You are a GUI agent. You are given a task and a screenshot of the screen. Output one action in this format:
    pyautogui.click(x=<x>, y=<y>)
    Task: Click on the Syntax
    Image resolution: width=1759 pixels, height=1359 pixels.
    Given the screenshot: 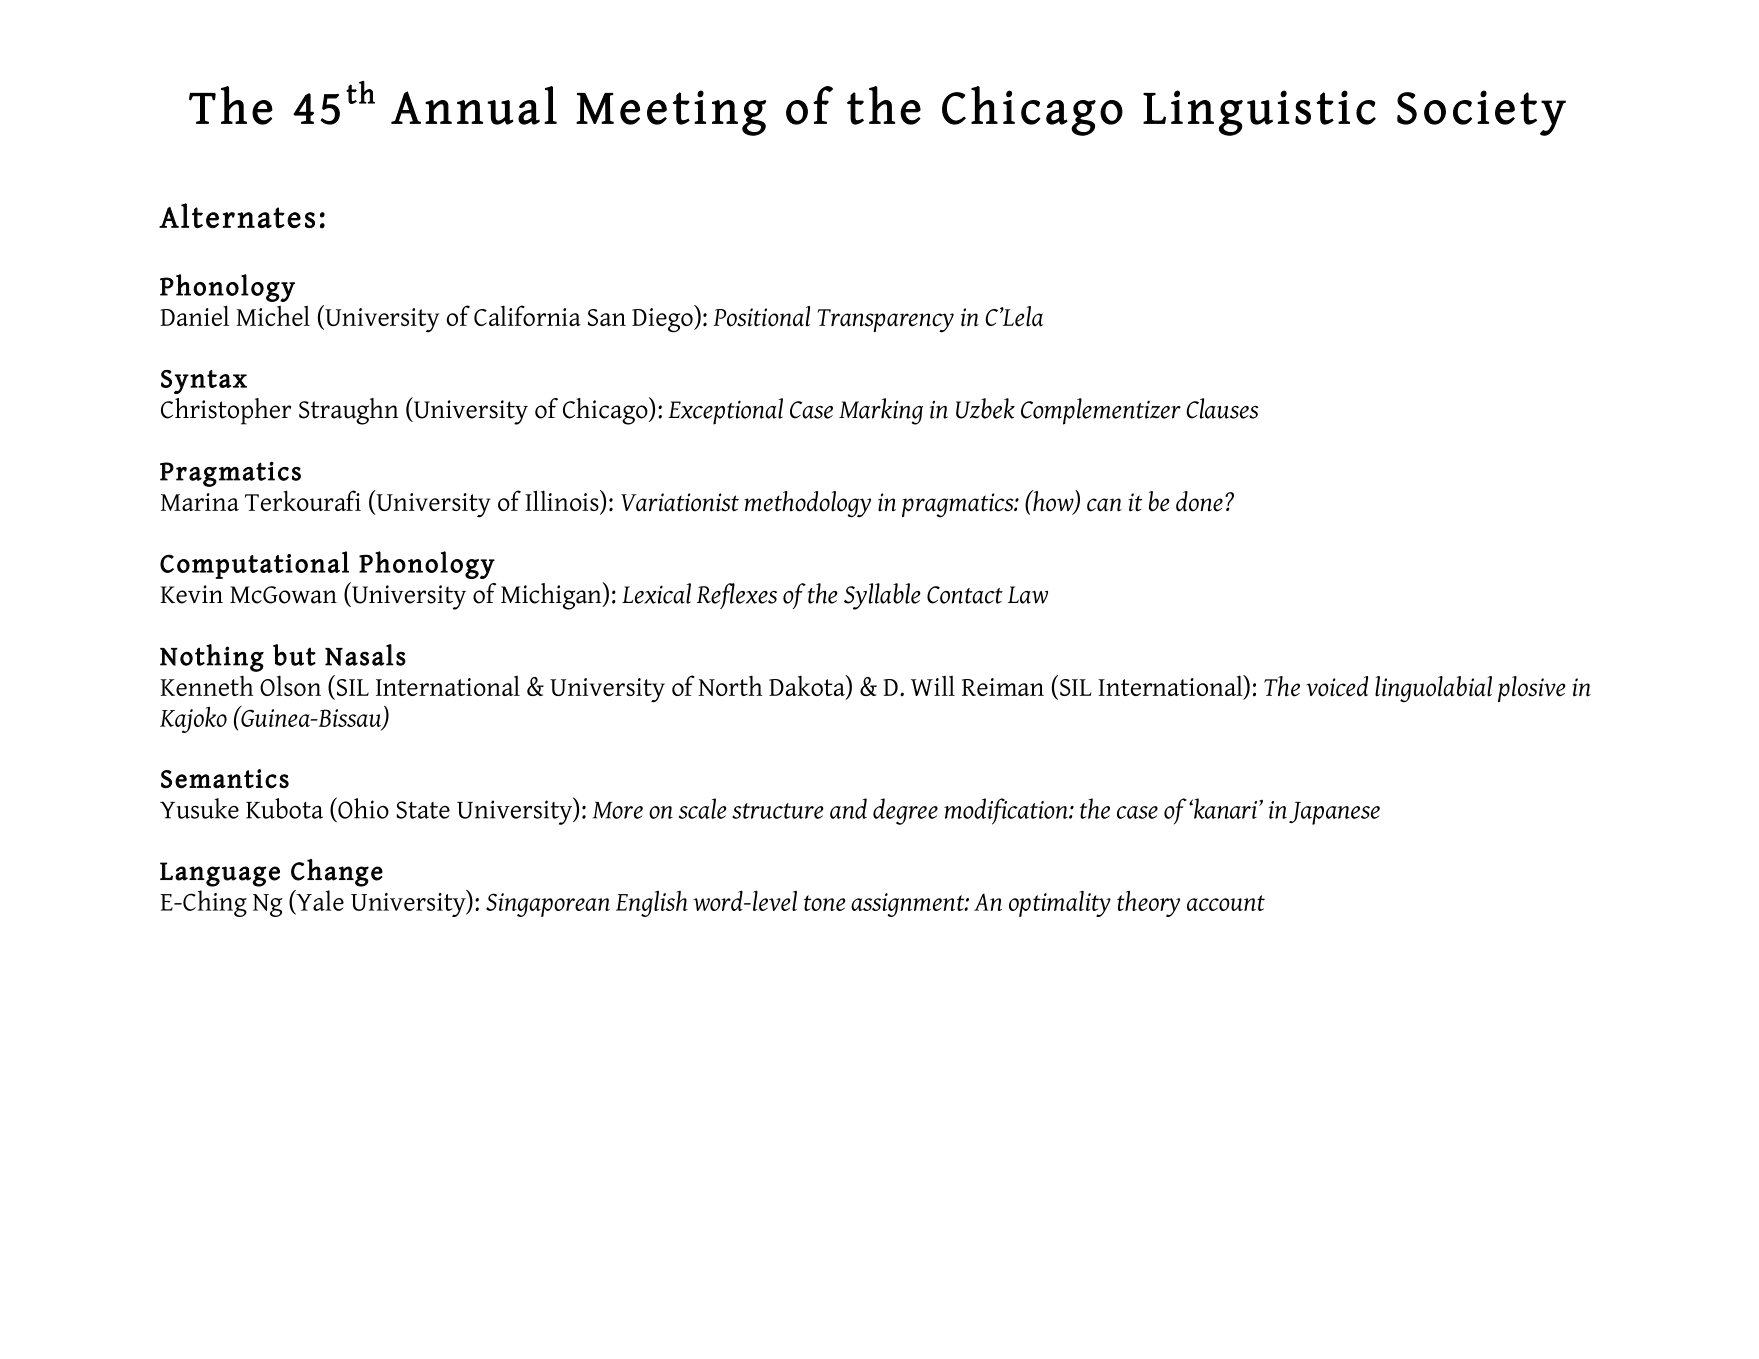 What is the action you would take?
    pyautogui.click(x=204, y=382)
